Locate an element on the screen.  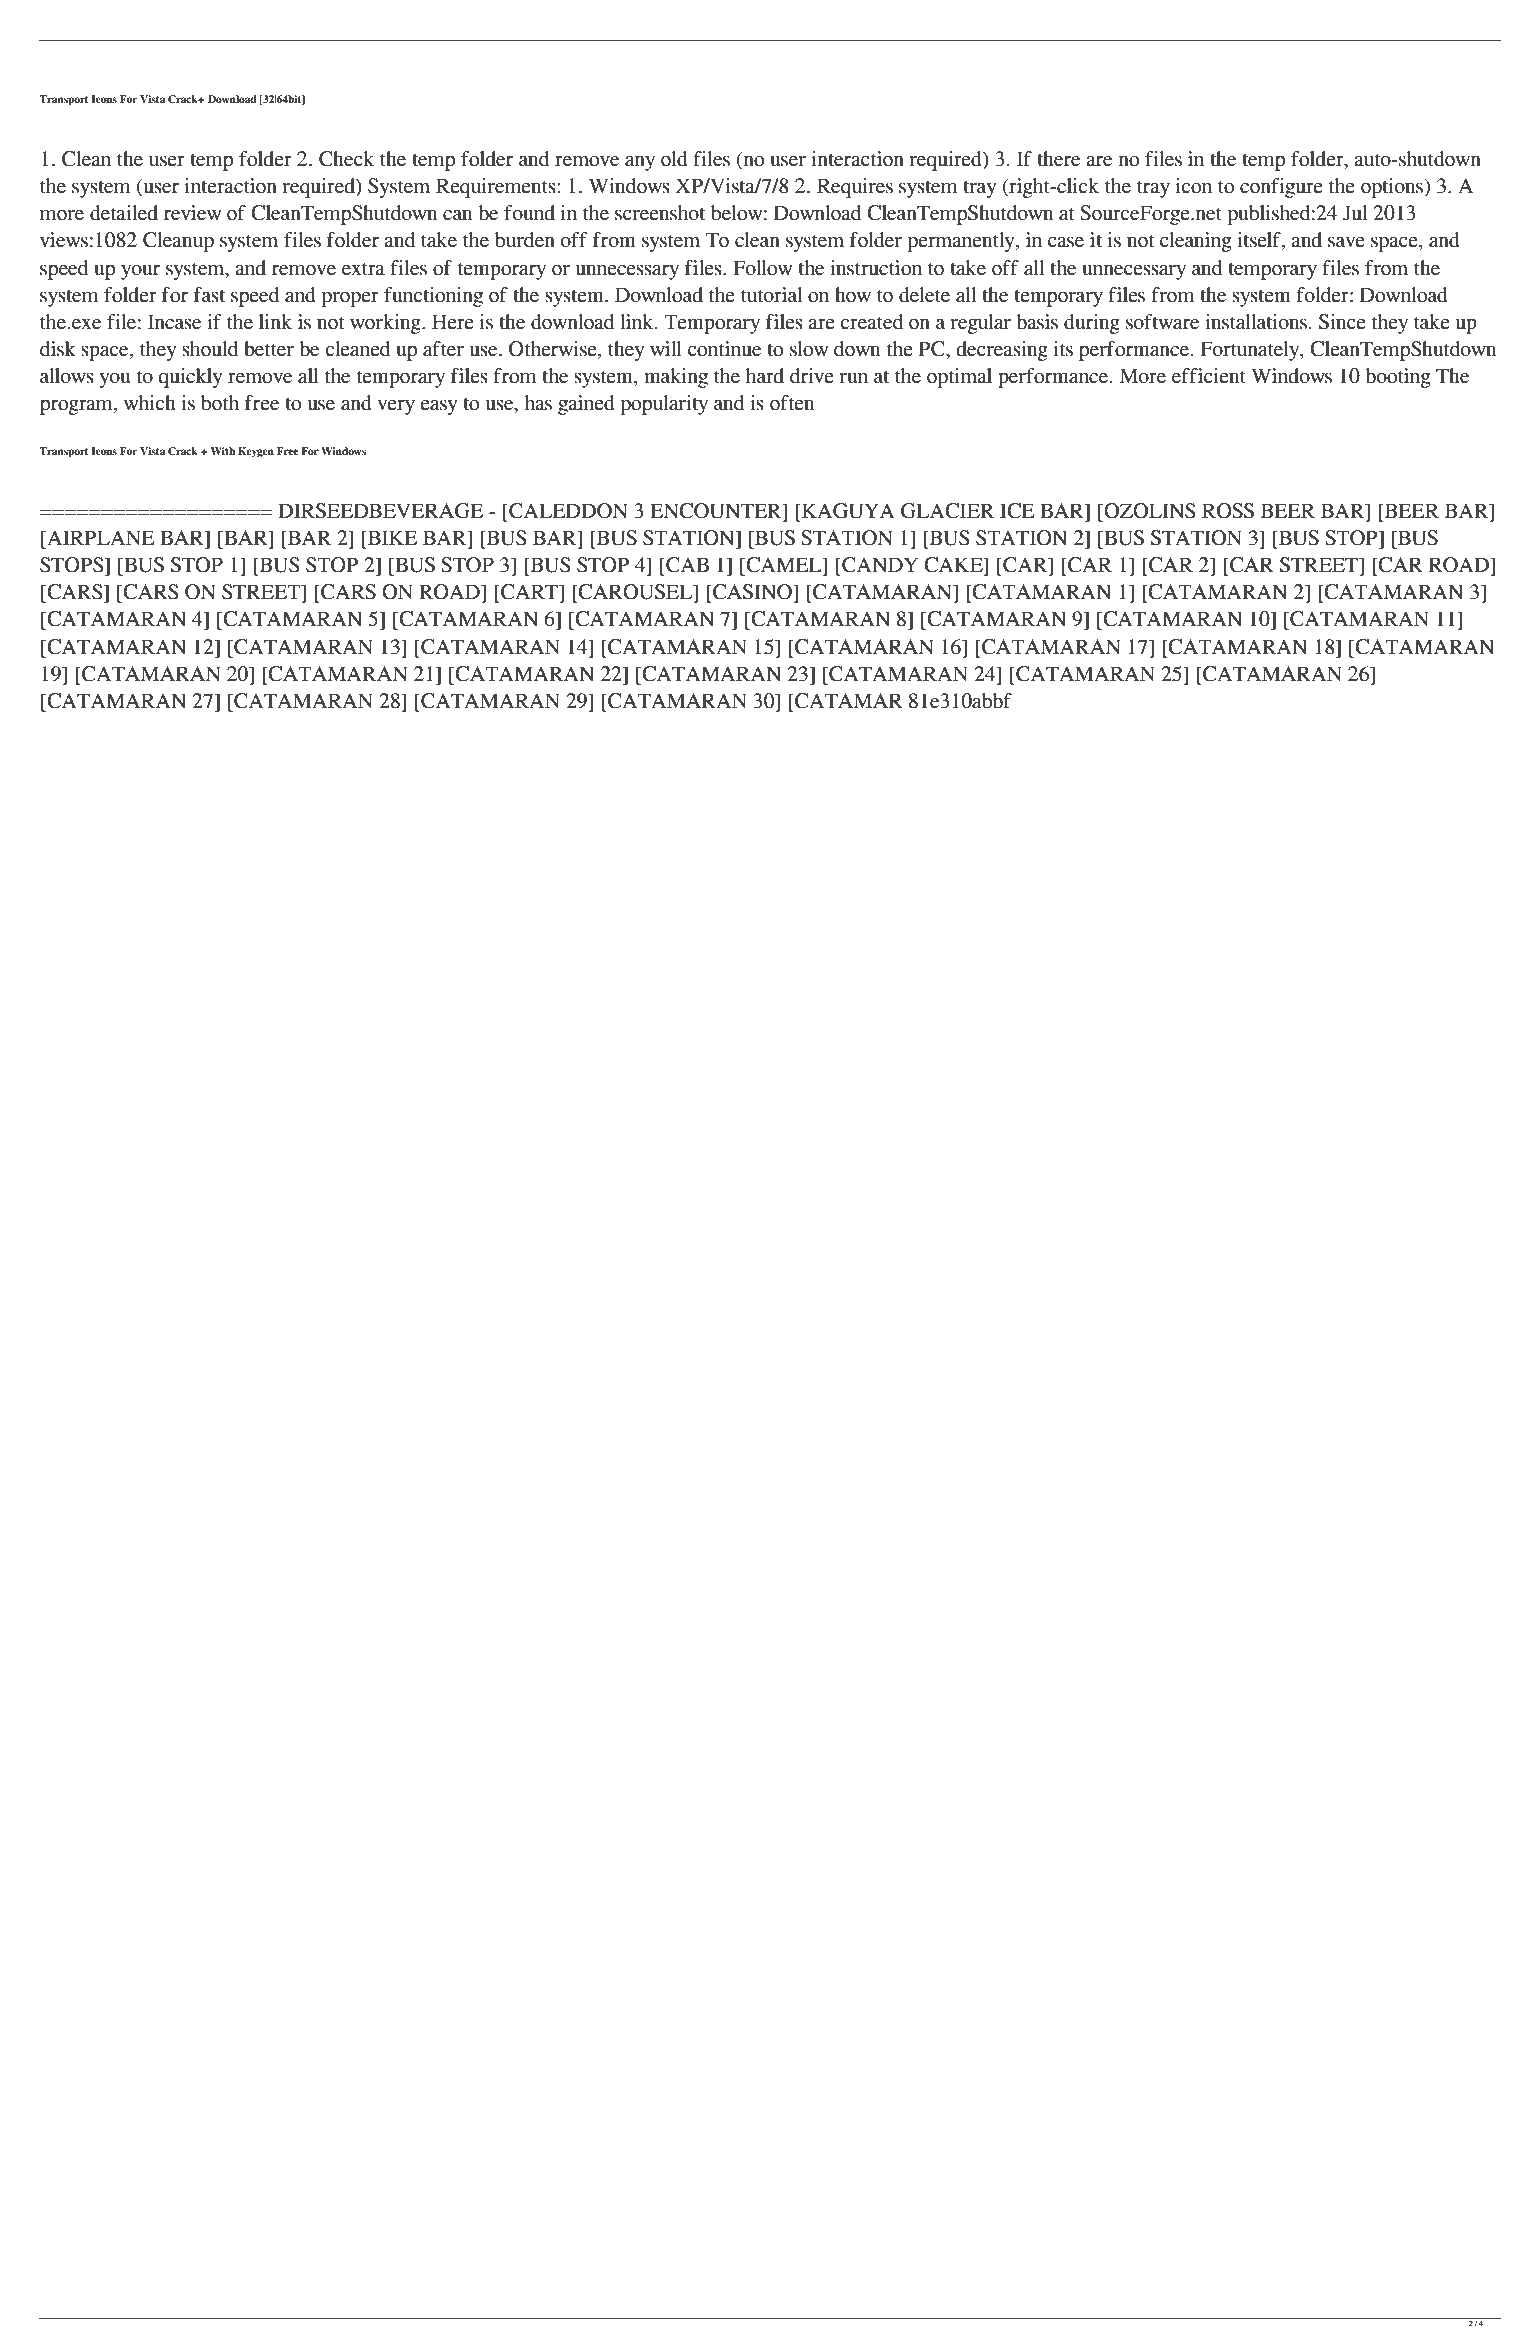
quickly is located at coordinates (190, 378).
